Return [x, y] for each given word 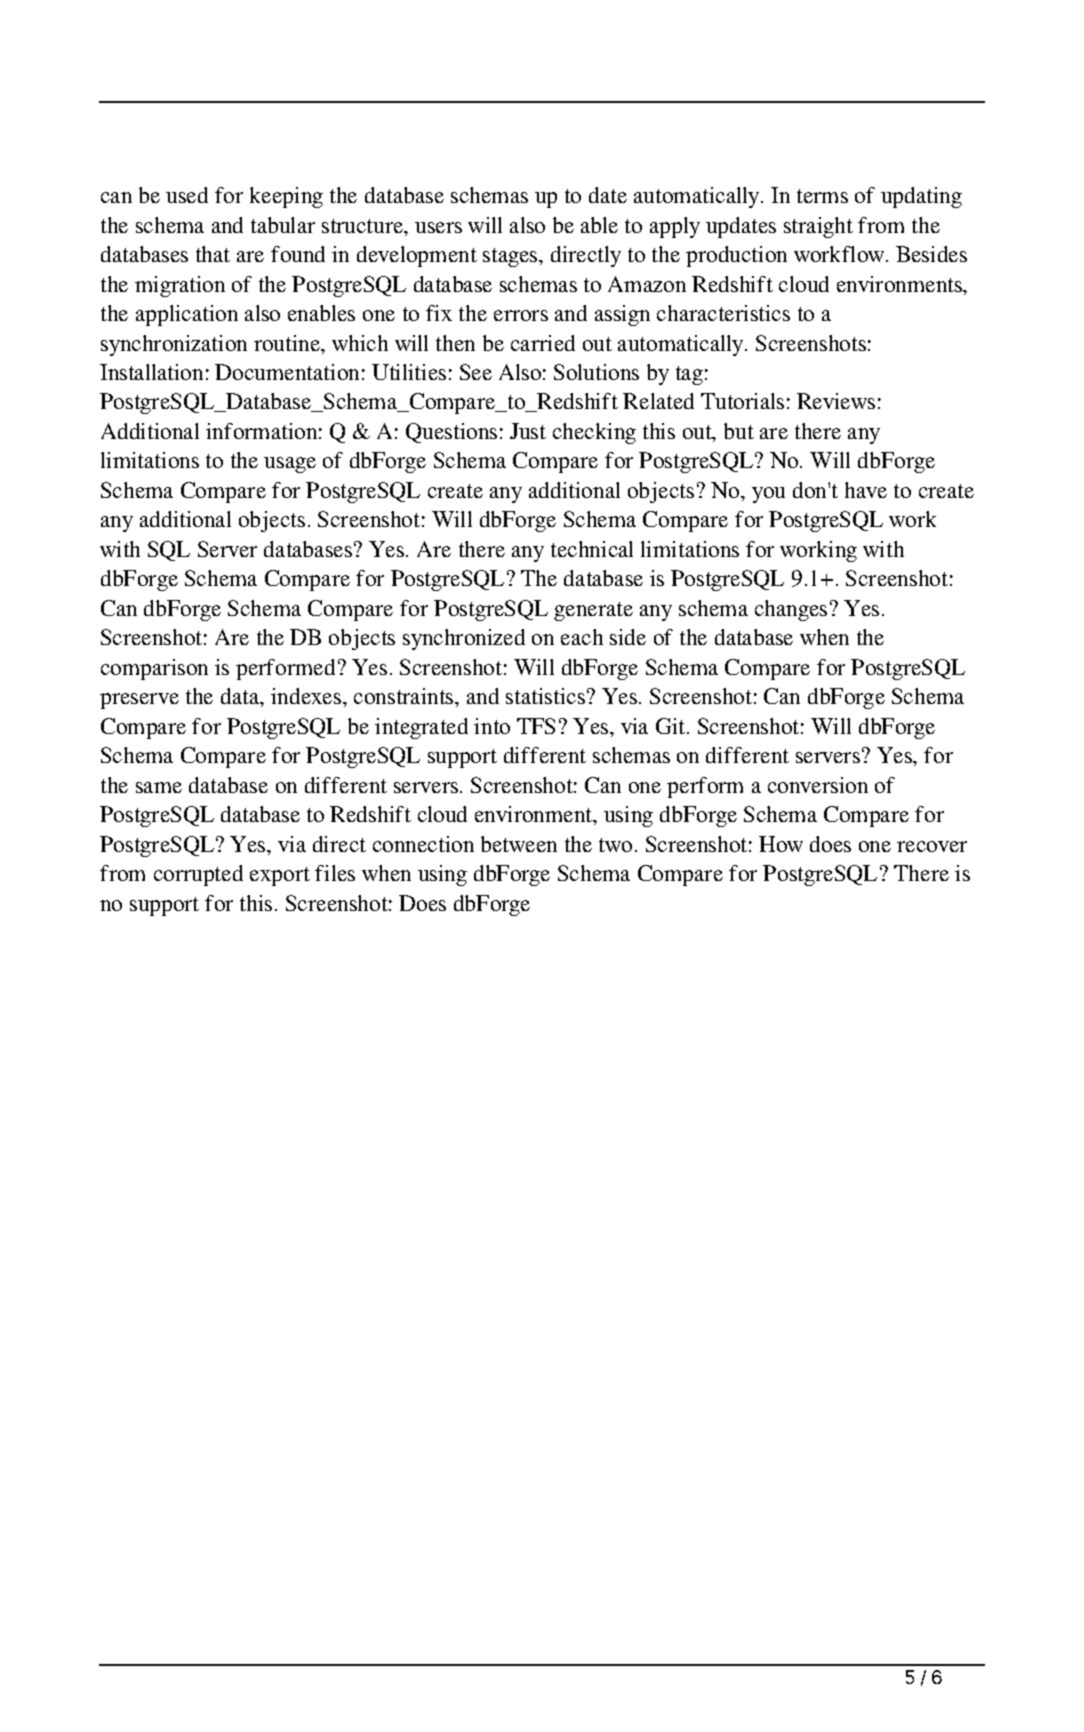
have [866, 490]
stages [511, 257]
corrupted [198, 875]
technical [592, 549]
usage [290, 465]
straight [818, 227]
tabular [283, 225]
